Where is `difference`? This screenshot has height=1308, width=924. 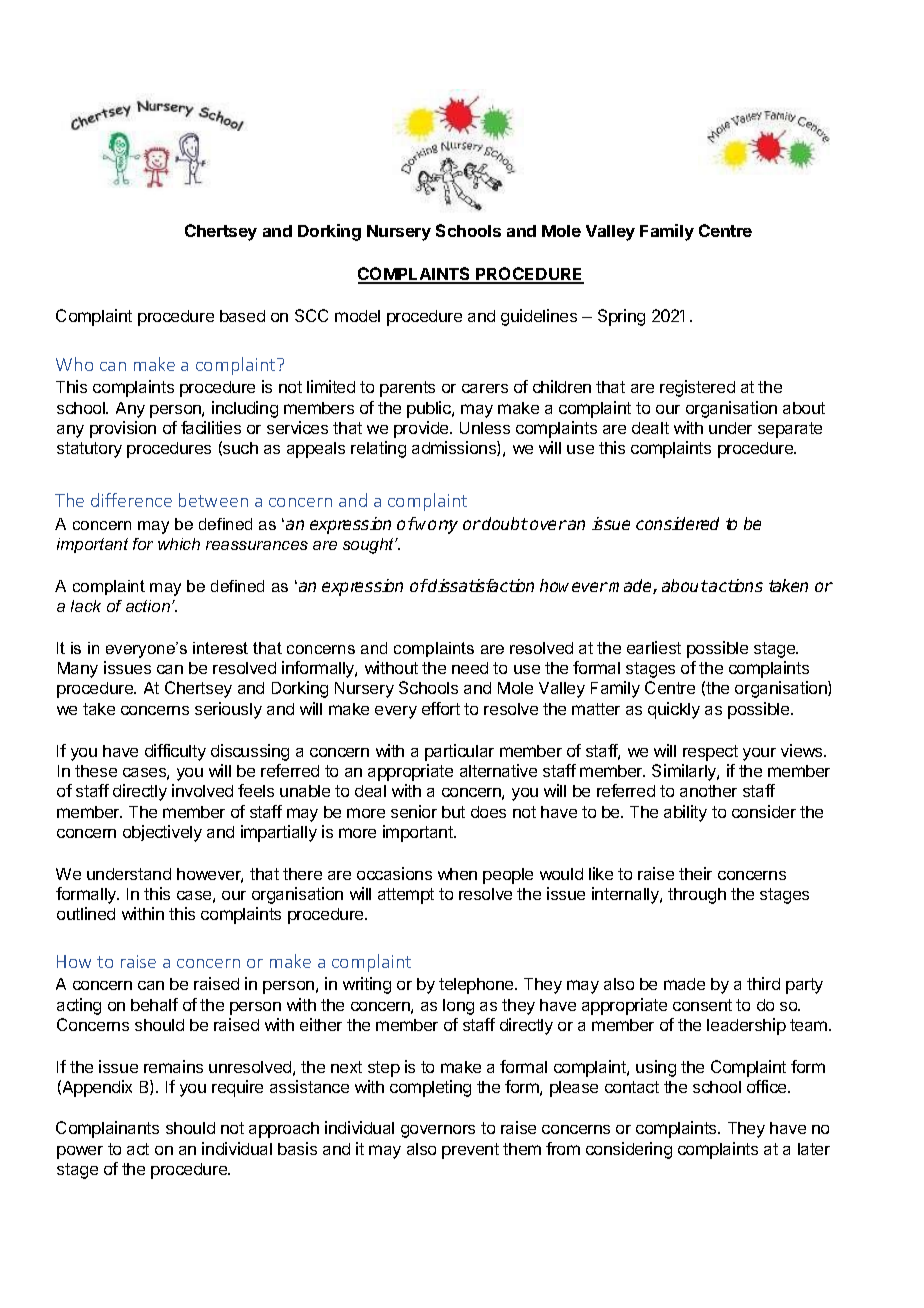 difference is located at coordinates (131, 500).
